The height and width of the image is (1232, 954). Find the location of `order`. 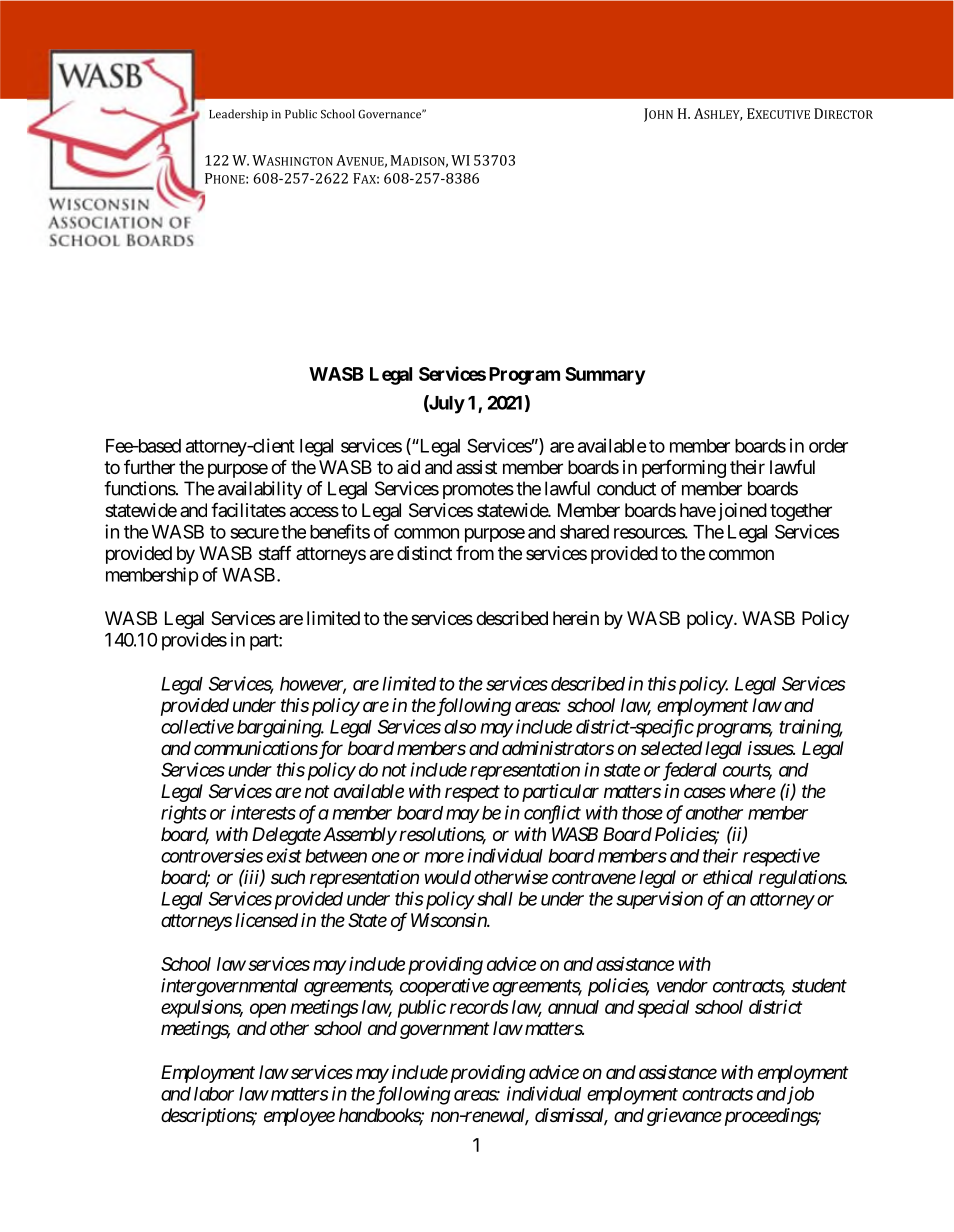

order is located at coordinates (828, 446).
